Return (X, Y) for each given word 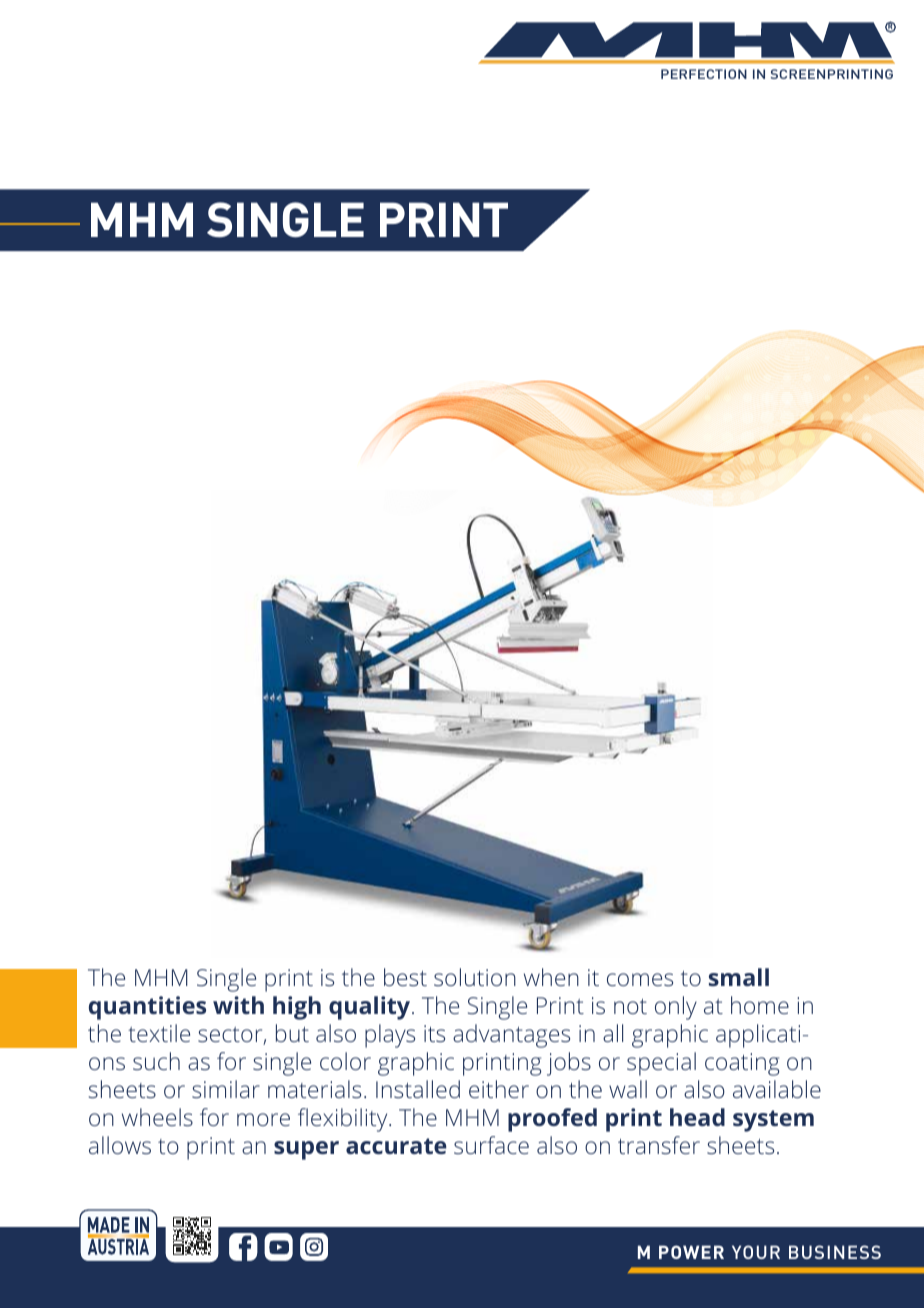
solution (475, 977)
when (551, 977)
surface (491, 1145)
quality (371, 1008)
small (739, 977)
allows (120, 1145)
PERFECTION (704, 74)
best (405, 977)
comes (640, 979)
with (238, 1005)
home (760, 1005)
